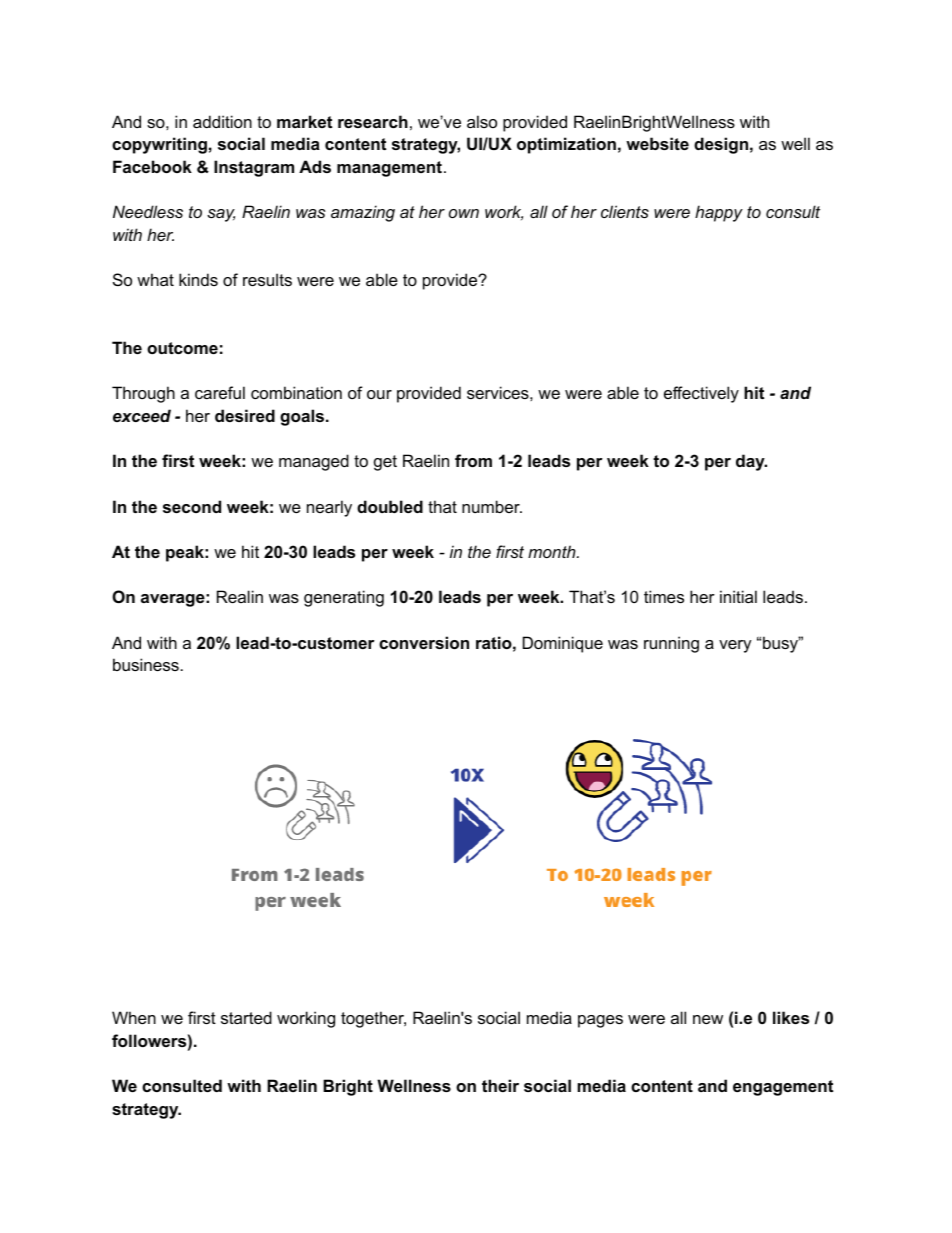 Image resolution: width=952 pixels, height=1233 pixels. I want to click on conversion, so click(424, 642).
